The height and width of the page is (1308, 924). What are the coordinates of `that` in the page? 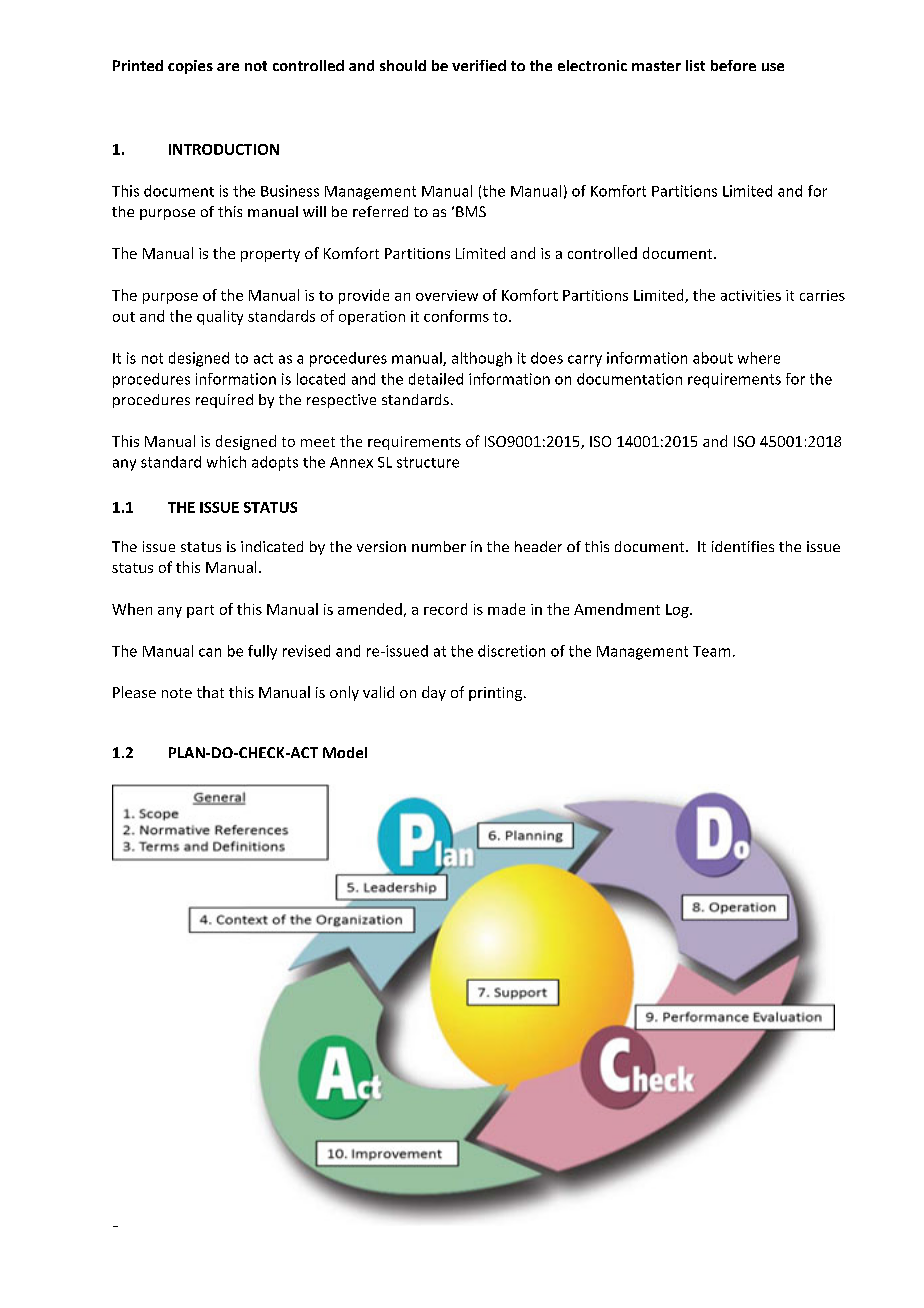 It's located at (210, 692).
